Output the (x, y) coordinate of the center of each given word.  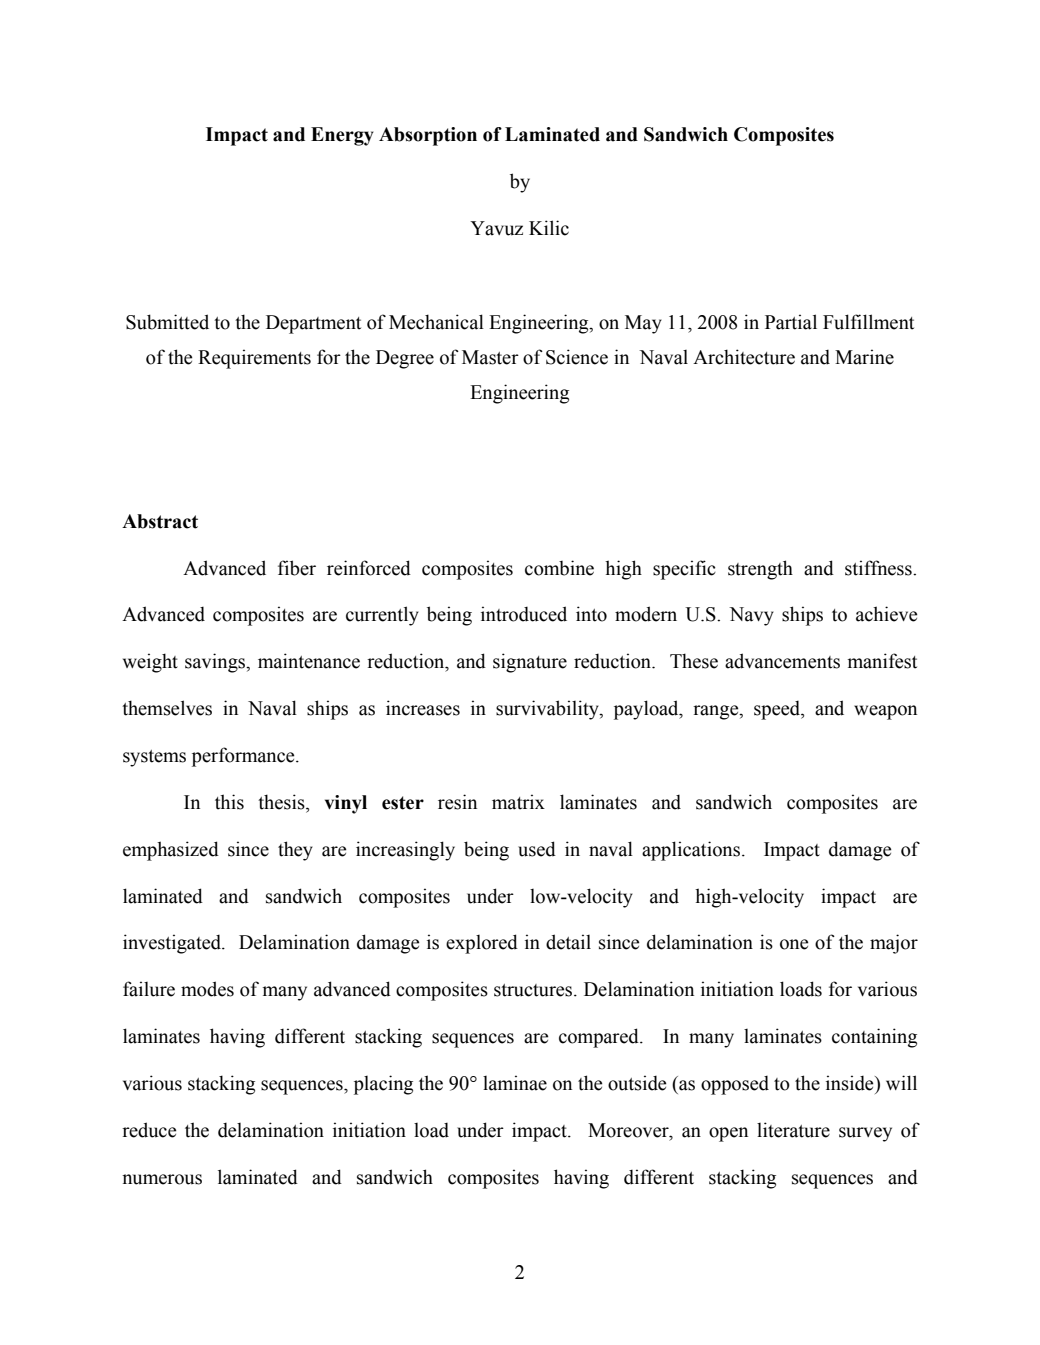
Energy (342, 136)
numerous (162, 1179)
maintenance (309, 661)
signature (530, 663)
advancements (782, 661)
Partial (791, 322)
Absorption (428, 136)
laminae (515, 1083)
